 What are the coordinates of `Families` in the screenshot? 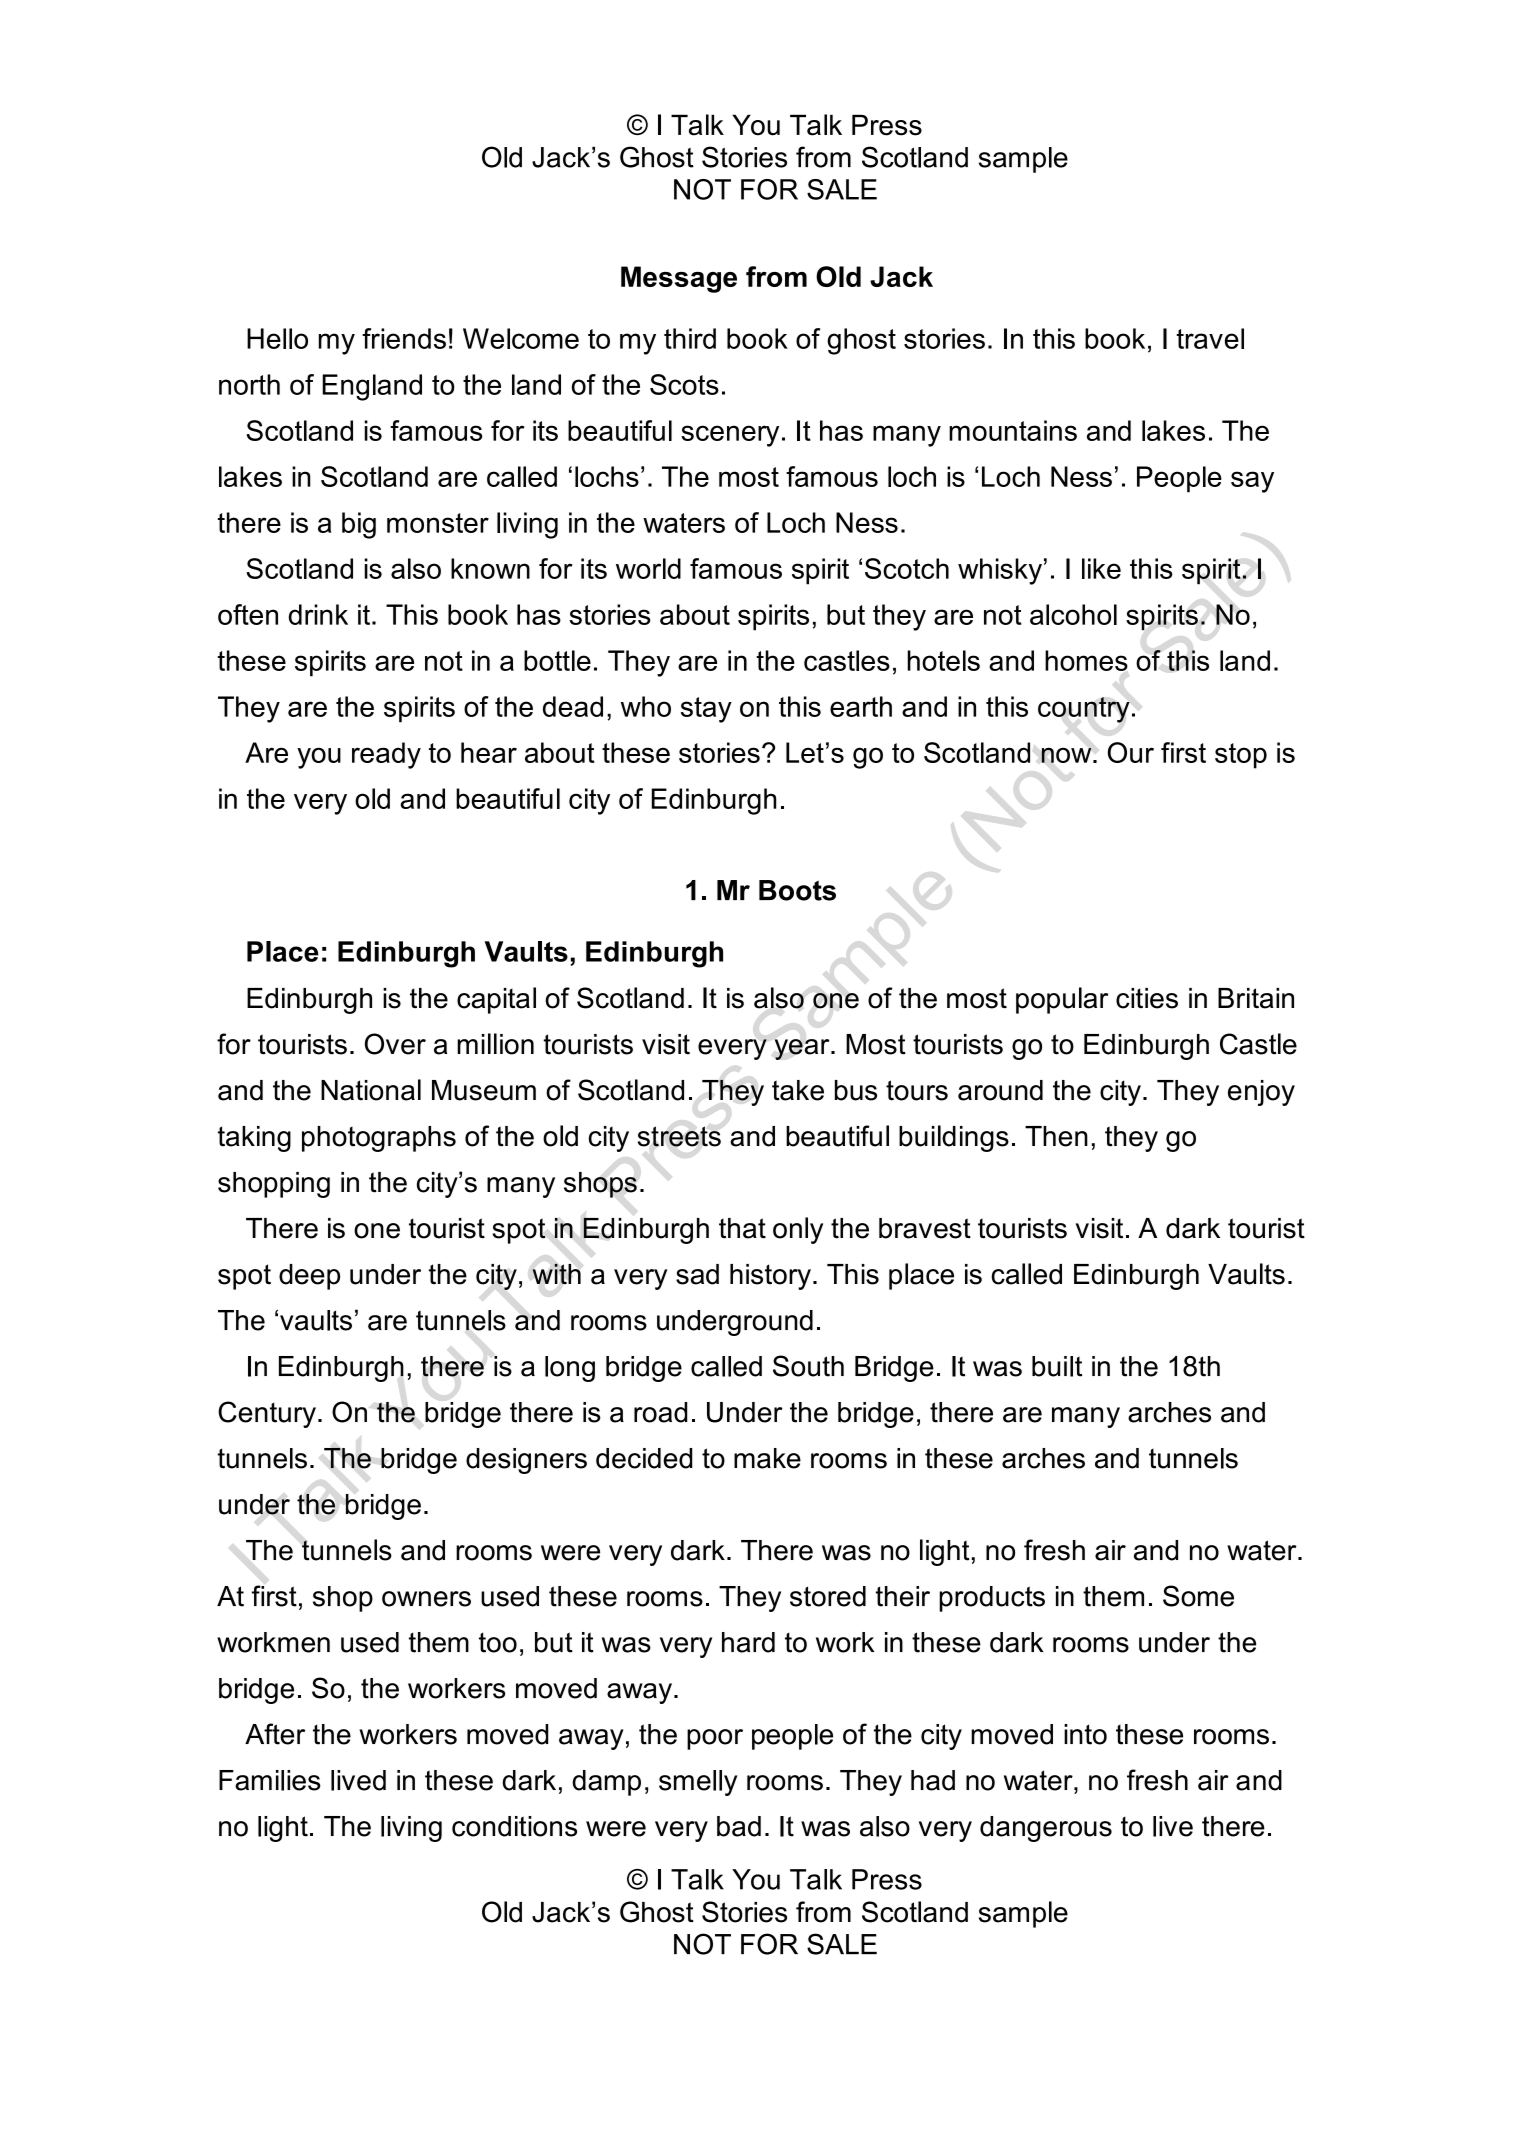 It's located at (270, 1780).
